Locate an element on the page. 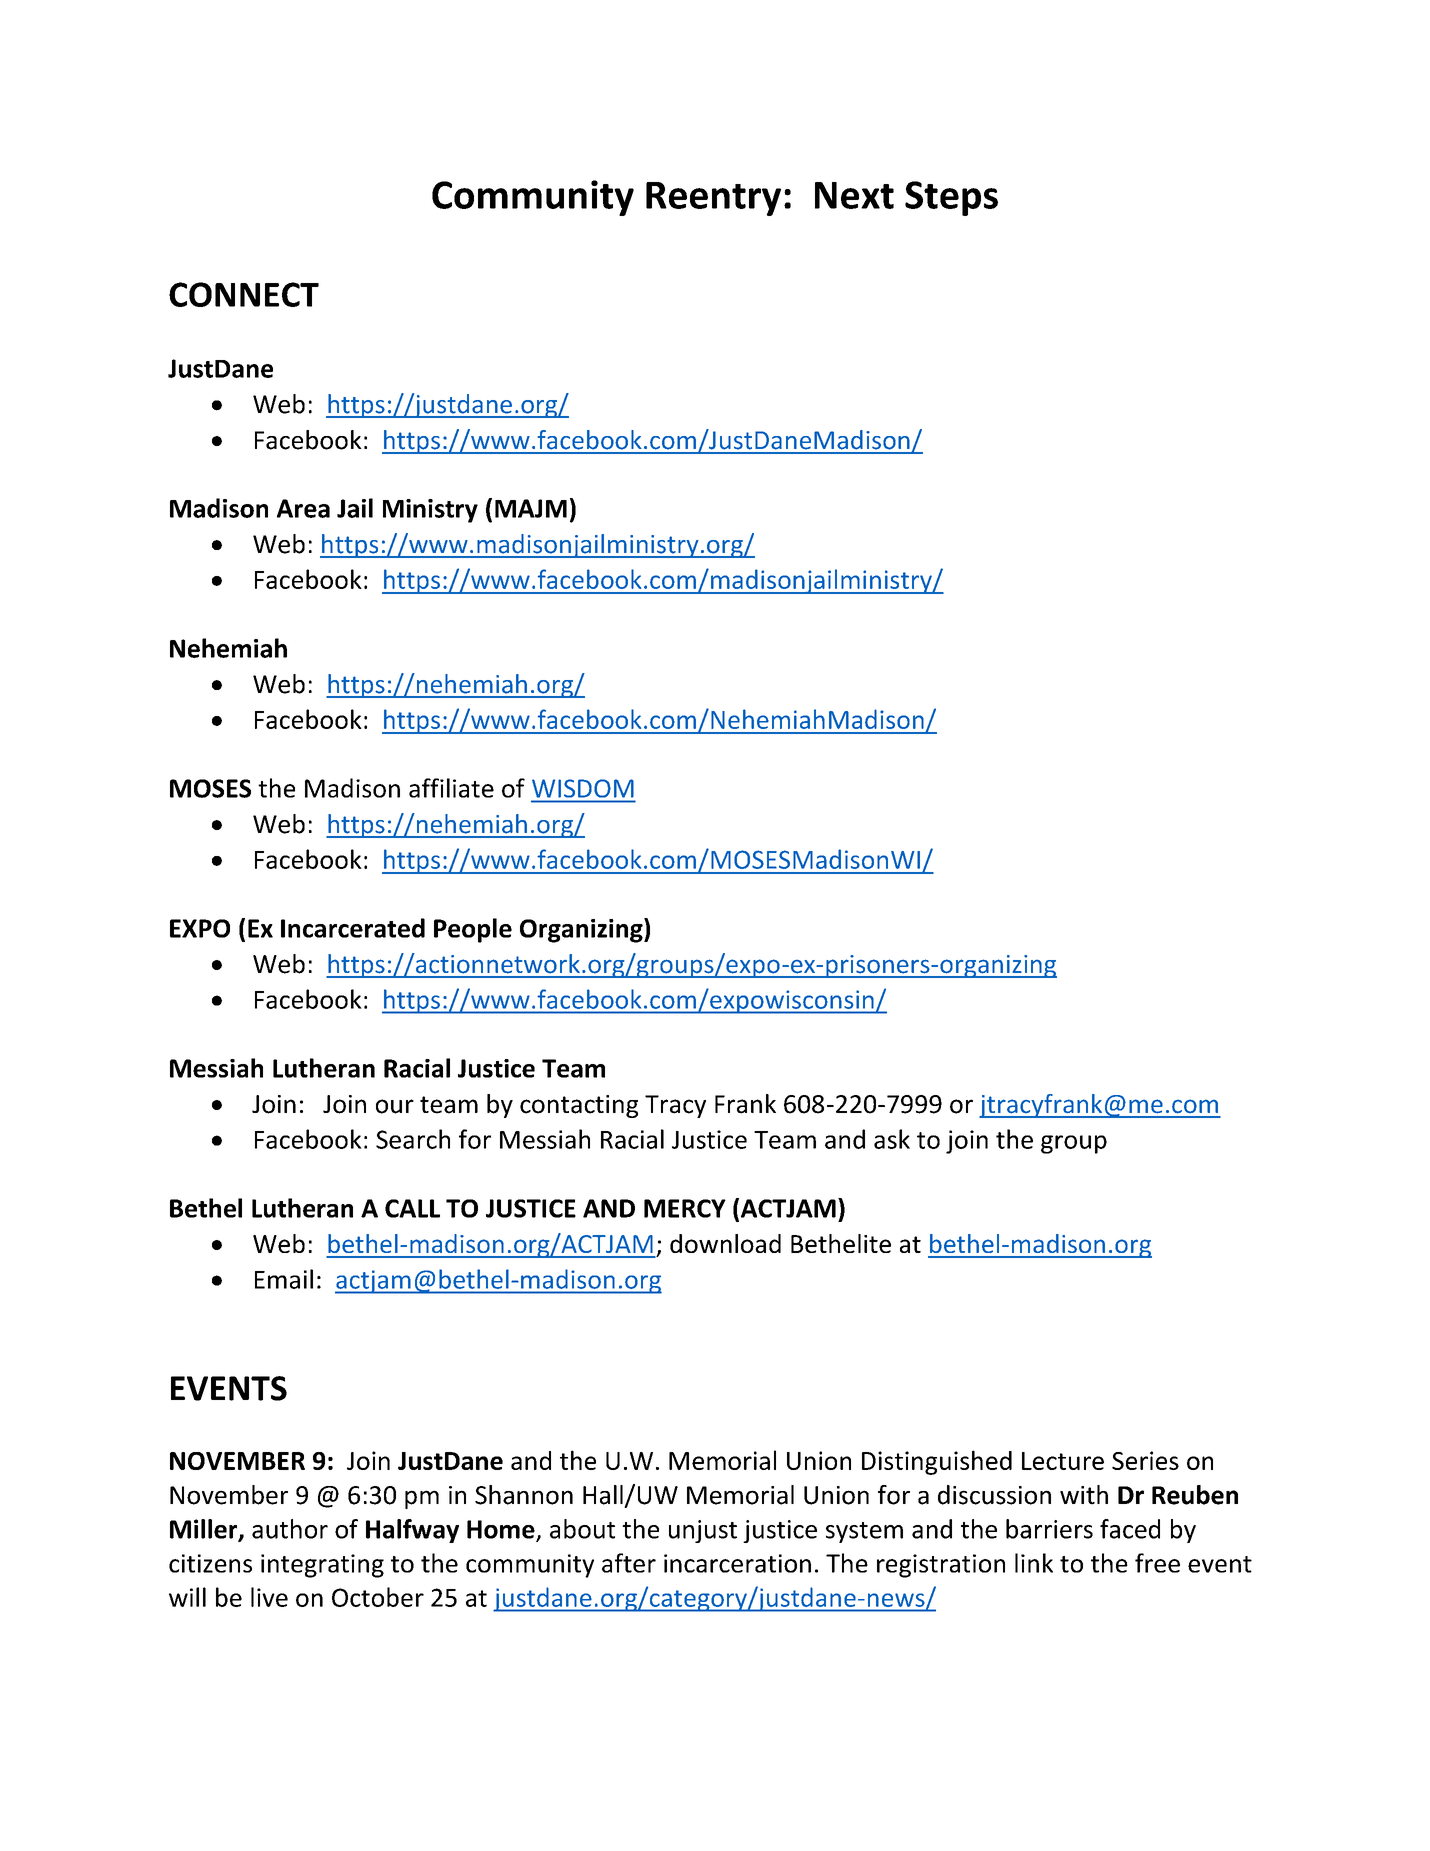 The height and width of the page is (1851, 1430). unjust is located at coordinates (703, 1531).
